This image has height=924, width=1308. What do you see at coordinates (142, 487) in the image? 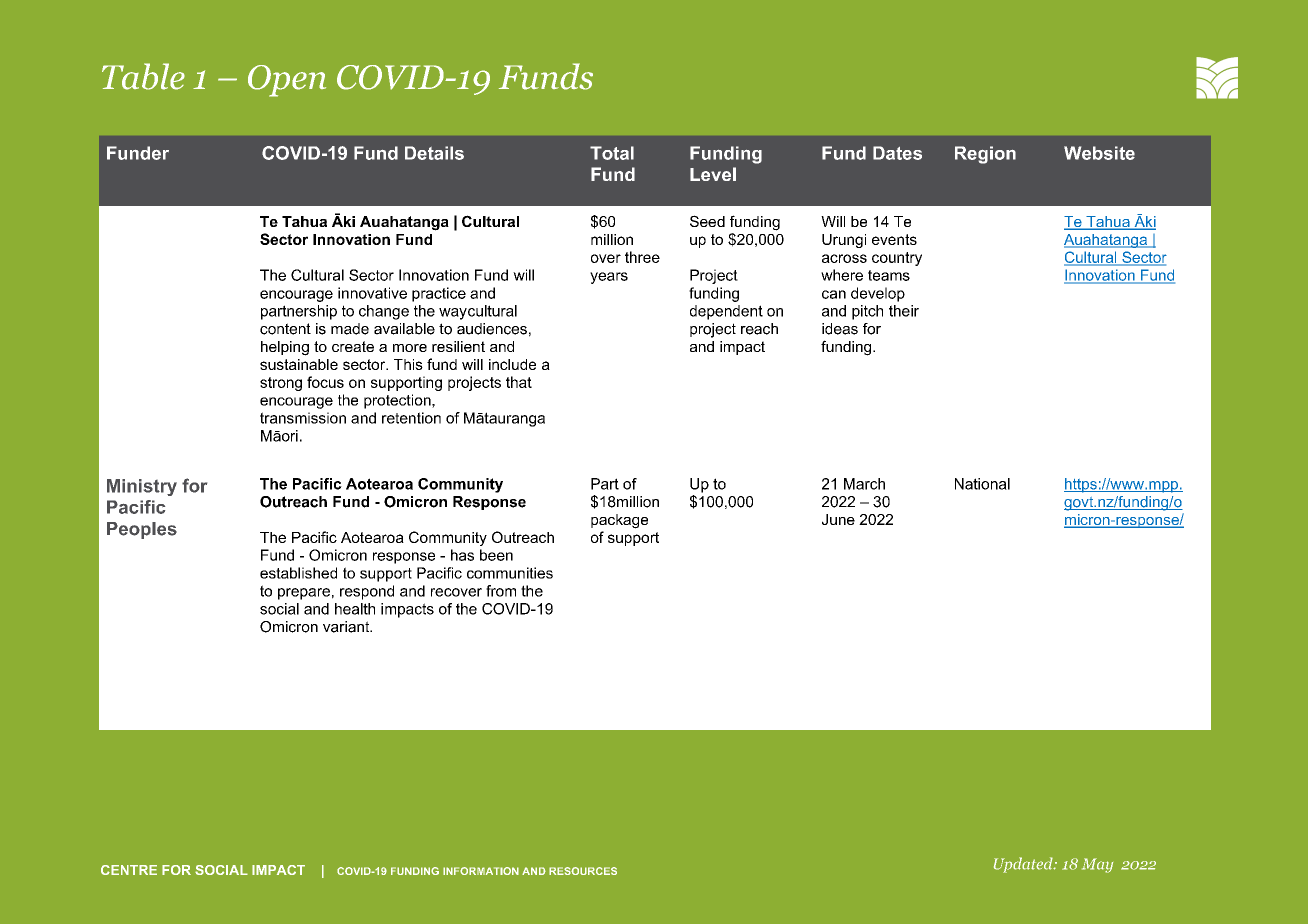
I see `Ministry` at bounding box center [142, 487].
